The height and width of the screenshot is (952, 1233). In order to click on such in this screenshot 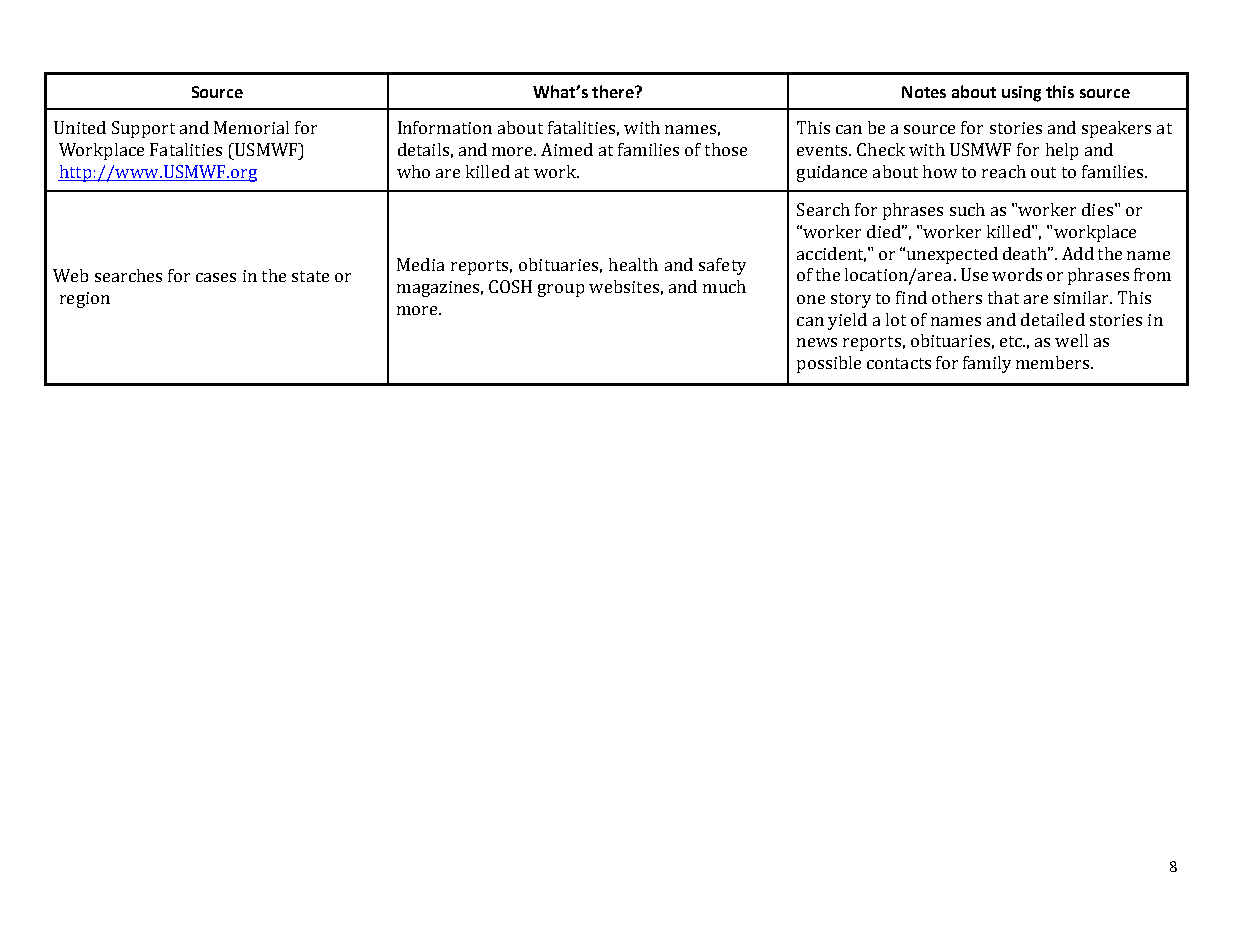, I will do `click(967, 209)`.
